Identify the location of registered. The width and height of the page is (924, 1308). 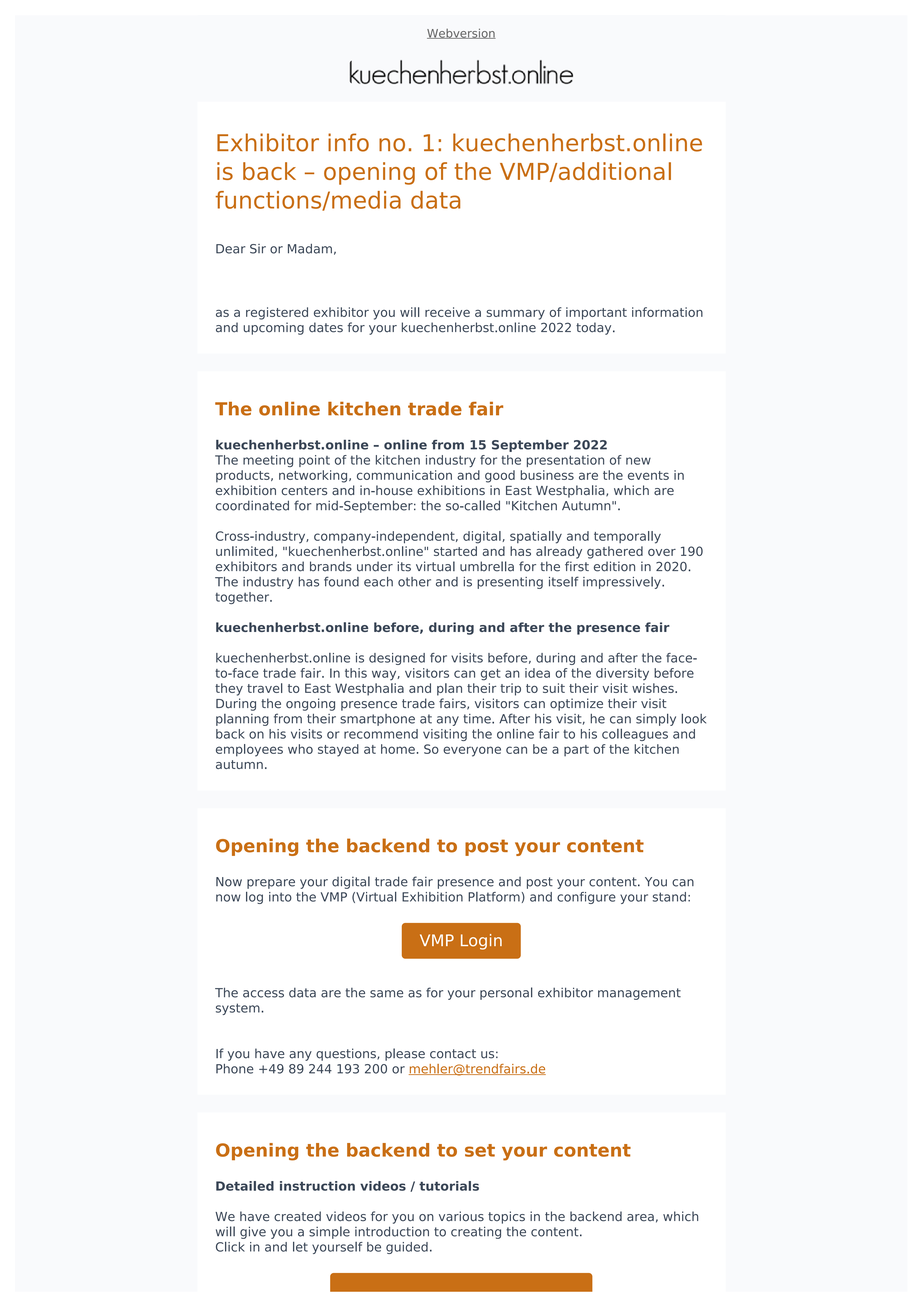
(277, 313).
